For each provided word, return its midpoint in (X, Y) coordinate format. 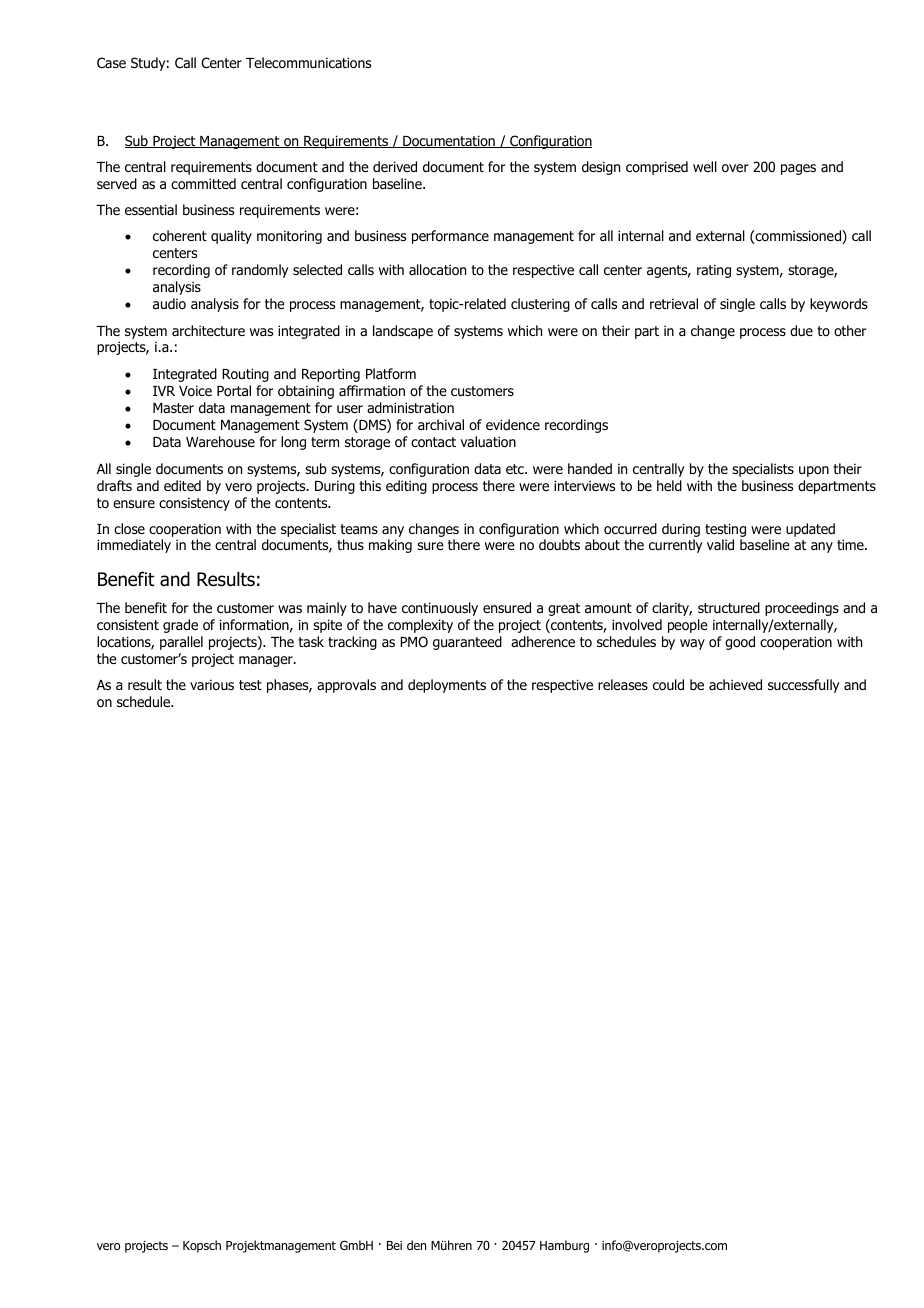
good (740, 643)
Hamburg (564, 1246)
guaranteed (467, 643)
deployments (447, 686)
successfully (803, 686)
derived (395, 166)
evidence (513, 424)
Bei (394, 1245)
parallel (181, 643)
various (212, 685)
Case (111, 62)
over (735, 168)
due (801, 330)
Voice (195, 391)
